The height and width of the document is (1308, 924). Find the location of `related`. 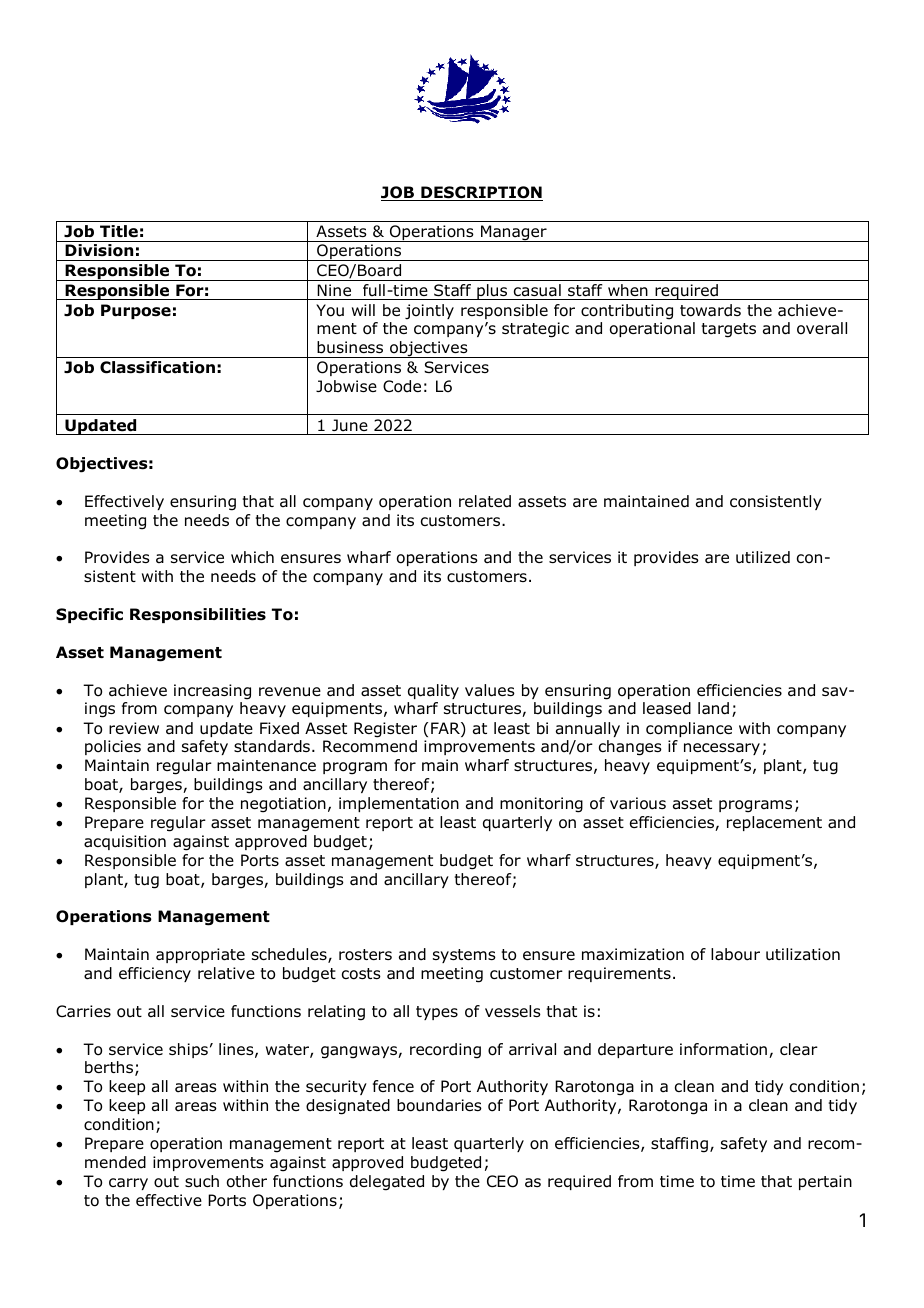

related is located at coordinates (485, 501).
